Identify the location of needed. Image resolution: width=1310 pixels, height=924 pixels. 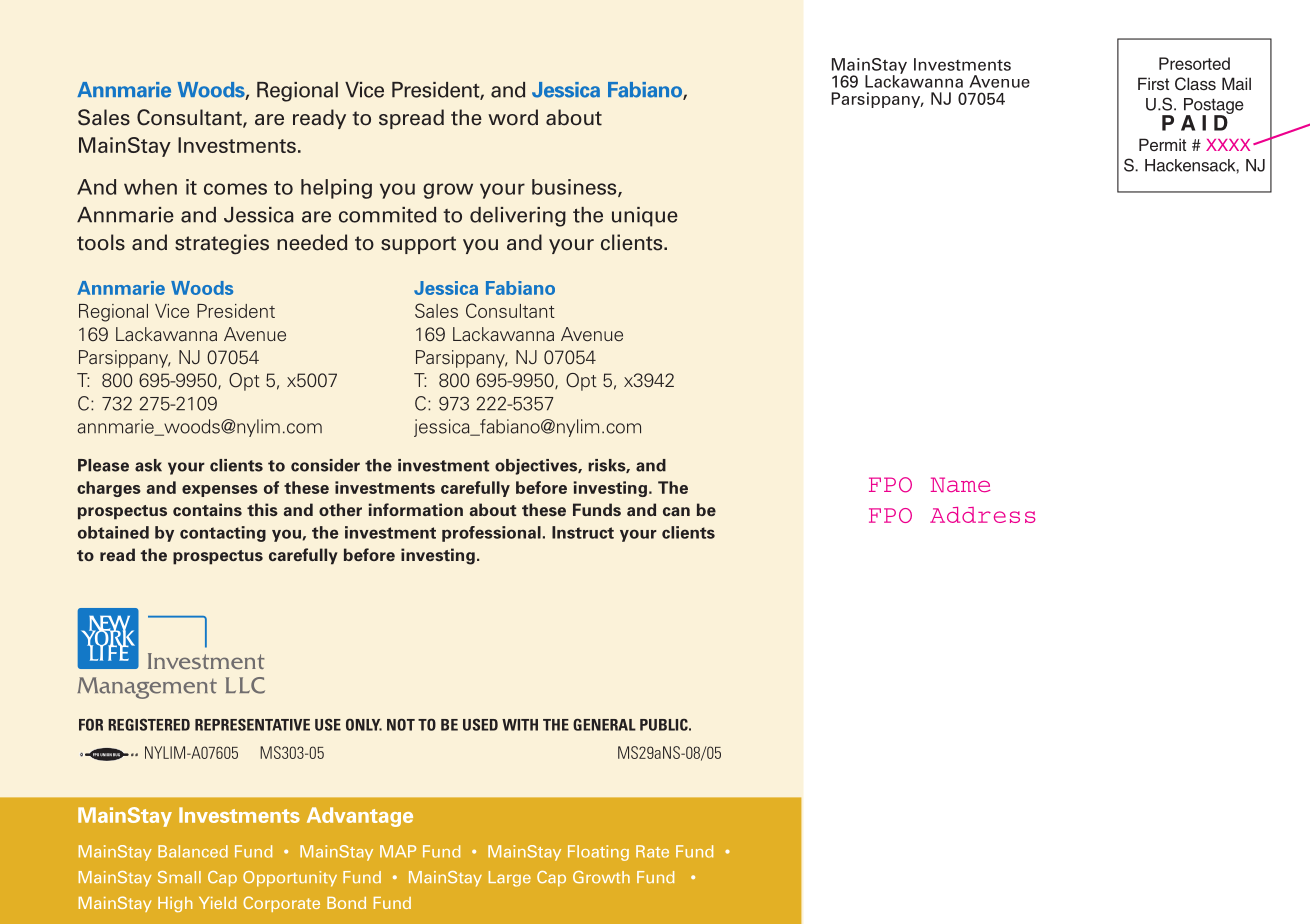
(312, 242).
